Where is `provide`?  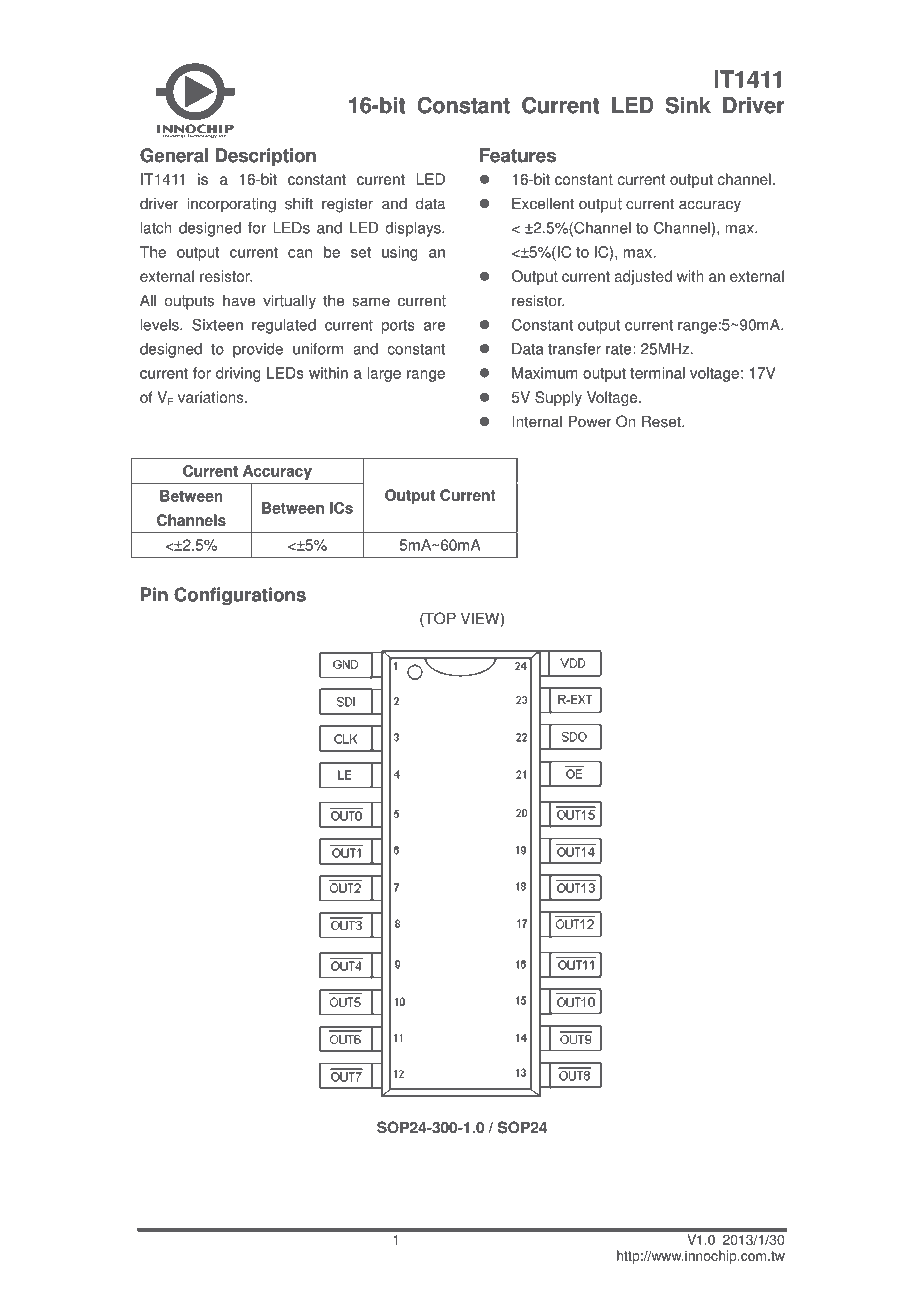
provide is located at coordinates (258, 350).
